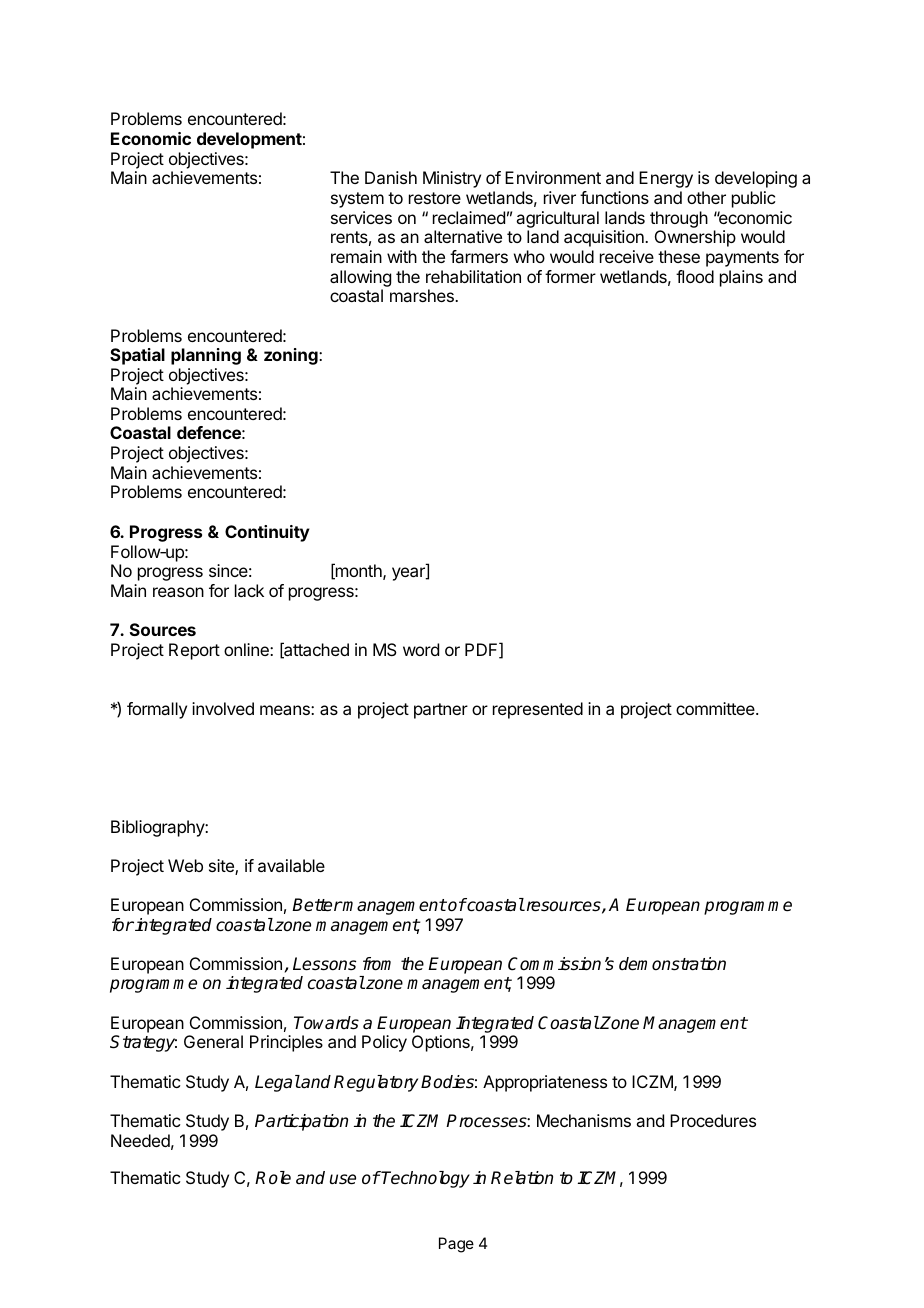 The image size is (924, 1308). I want to click on Page, so click(456, 1245).
